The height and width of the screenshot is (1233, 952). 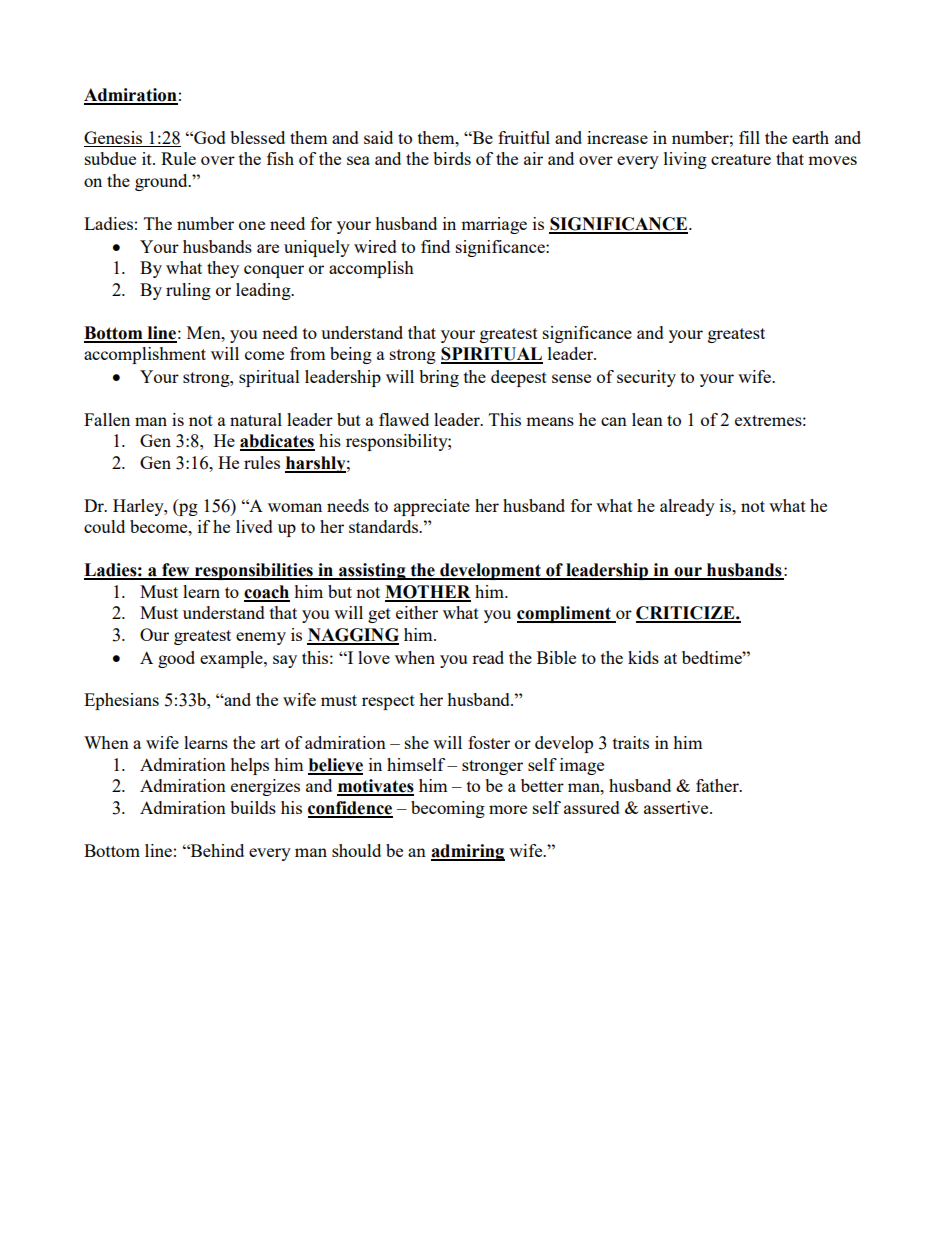 What do you see at coordinates (162, 182) in the screenshot?
I see `ground` at bounding box center [162, 182].
